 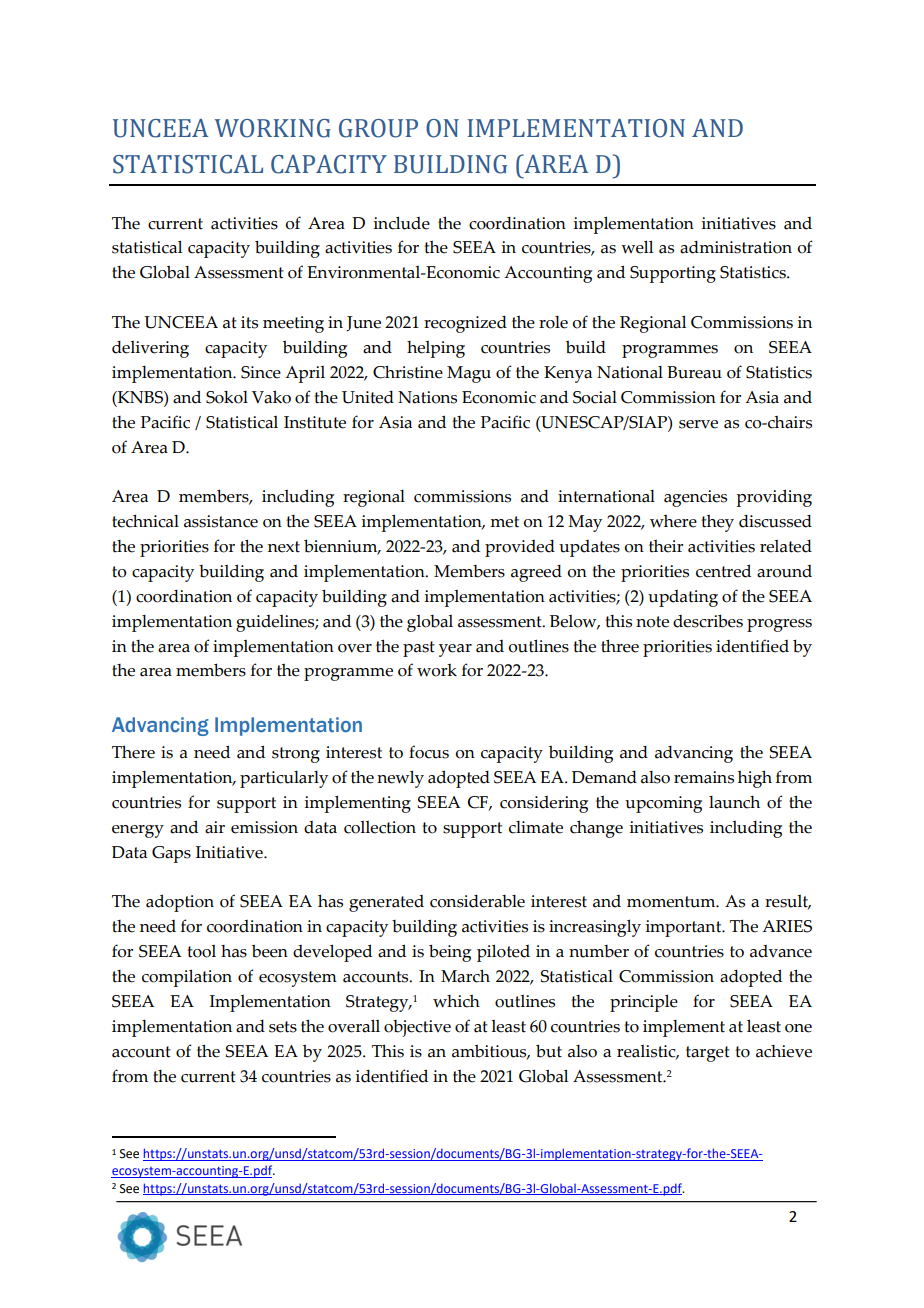 What do you see at coordinates (401, 223) in the screenshot?
I see `include` at bounding box center [401, 223].
